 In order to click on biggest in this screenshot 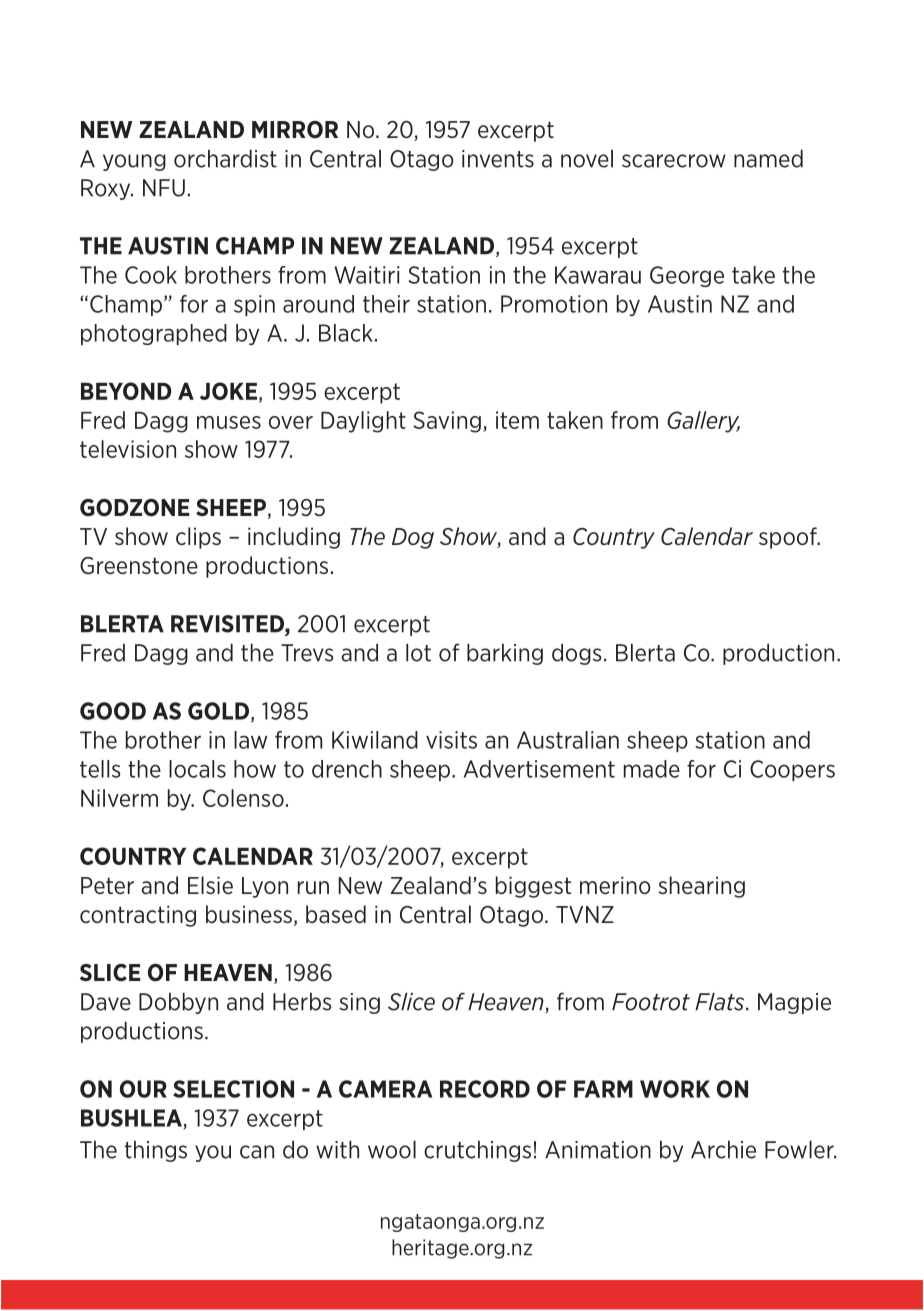, I will do `click(533, 887)`.
